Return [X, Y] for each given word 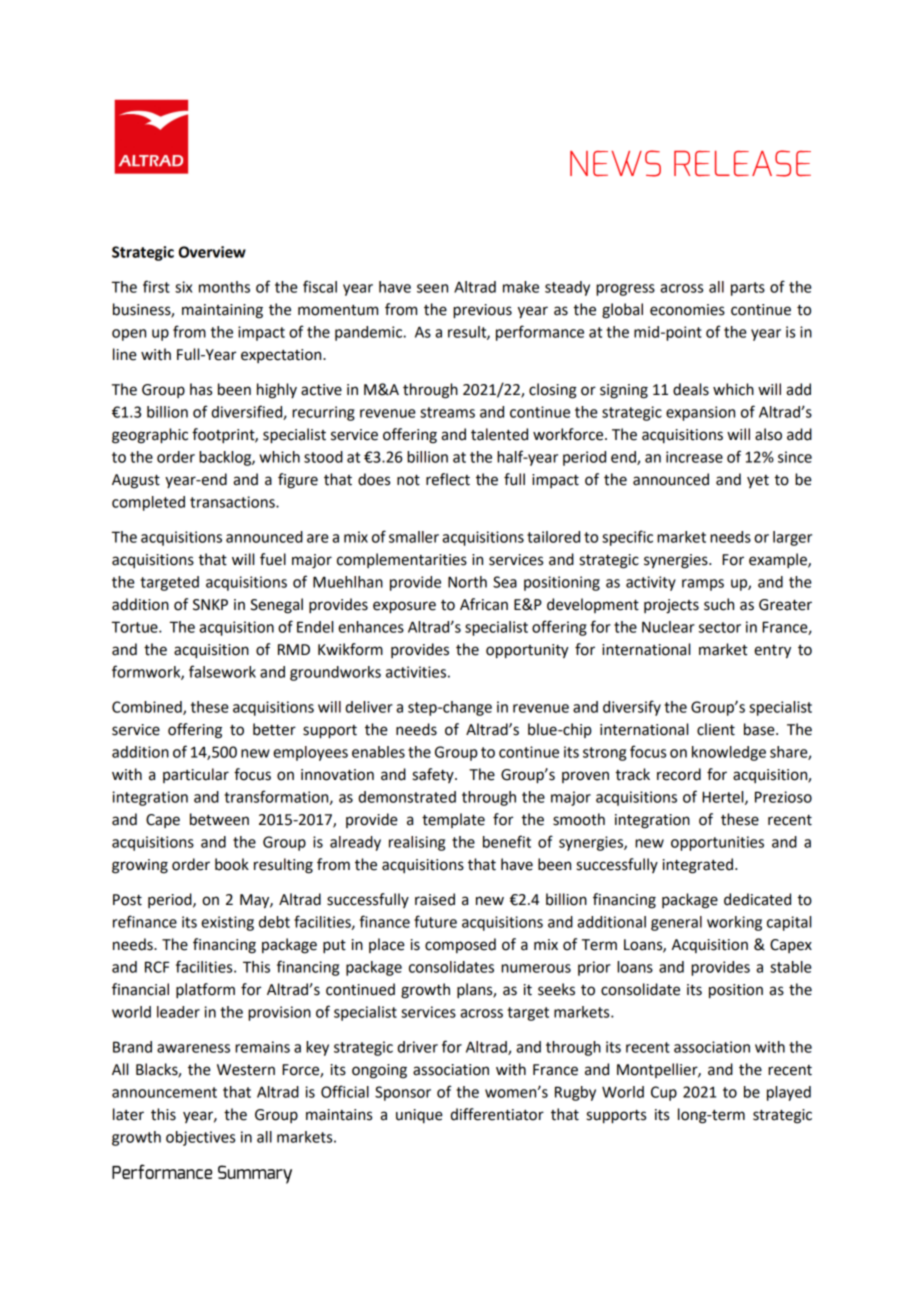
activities [416, 672]
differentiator [497, 1114]
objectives [200, 1138]
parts [748, 289]
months [224, 287]
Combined [148, 708]
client [716, 729]
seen [432, 288]
